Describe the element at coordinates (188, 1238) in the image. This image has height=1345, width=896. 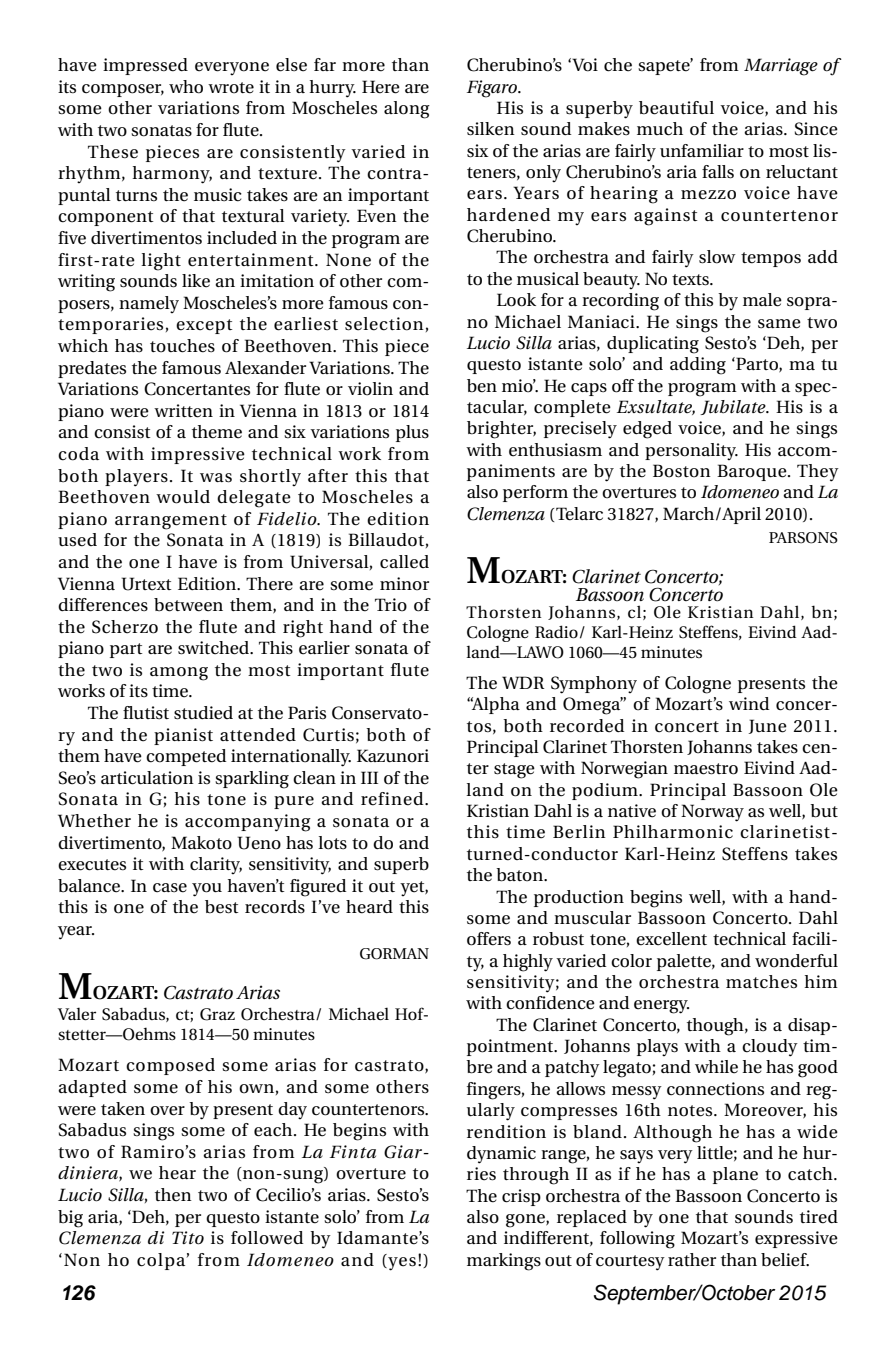
I see `Tito` at that location.
